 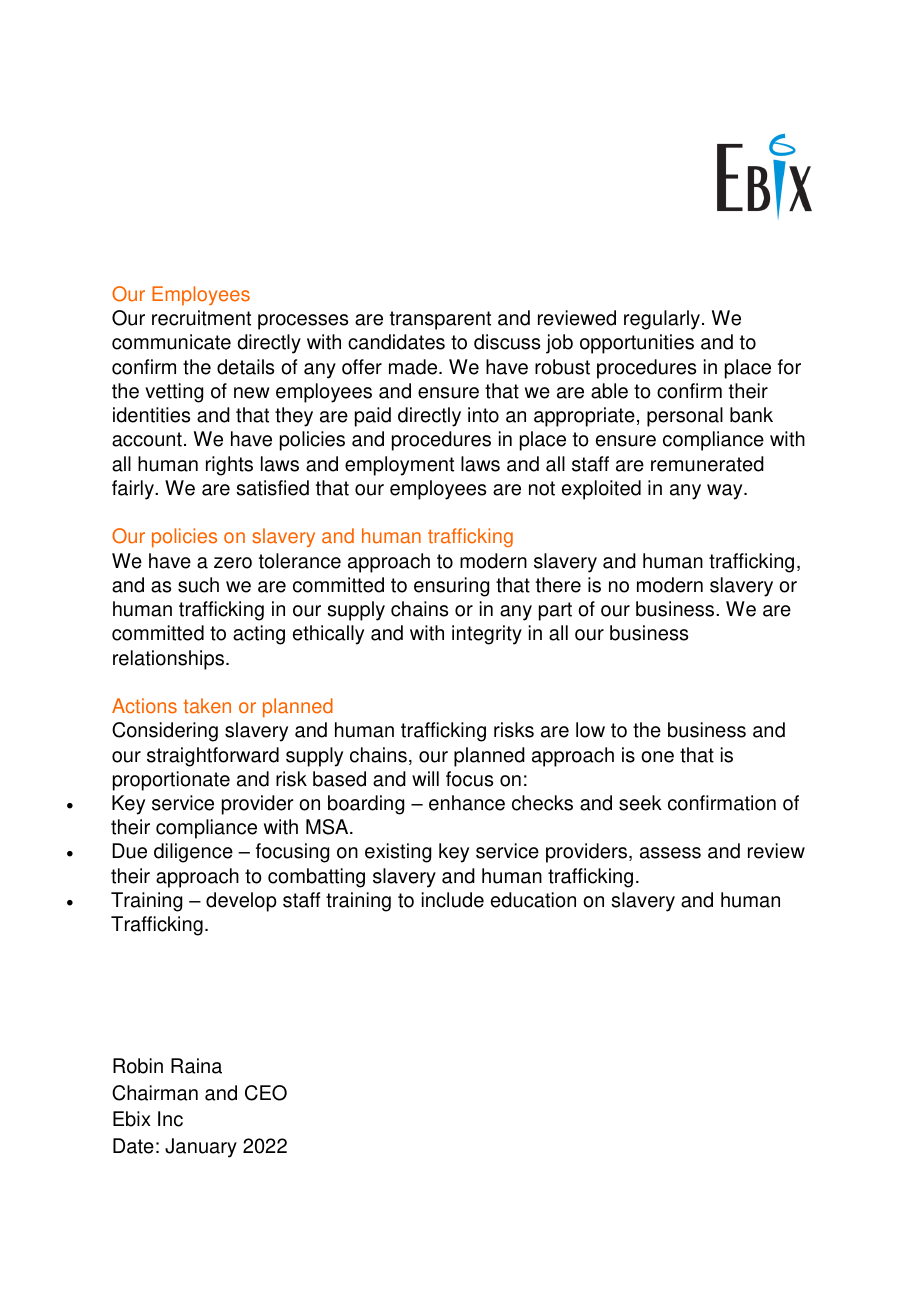 What do you see at coordinates (266, 1093) in the screenshot?
I see `CEO` at bounding box center [266, 1093].
